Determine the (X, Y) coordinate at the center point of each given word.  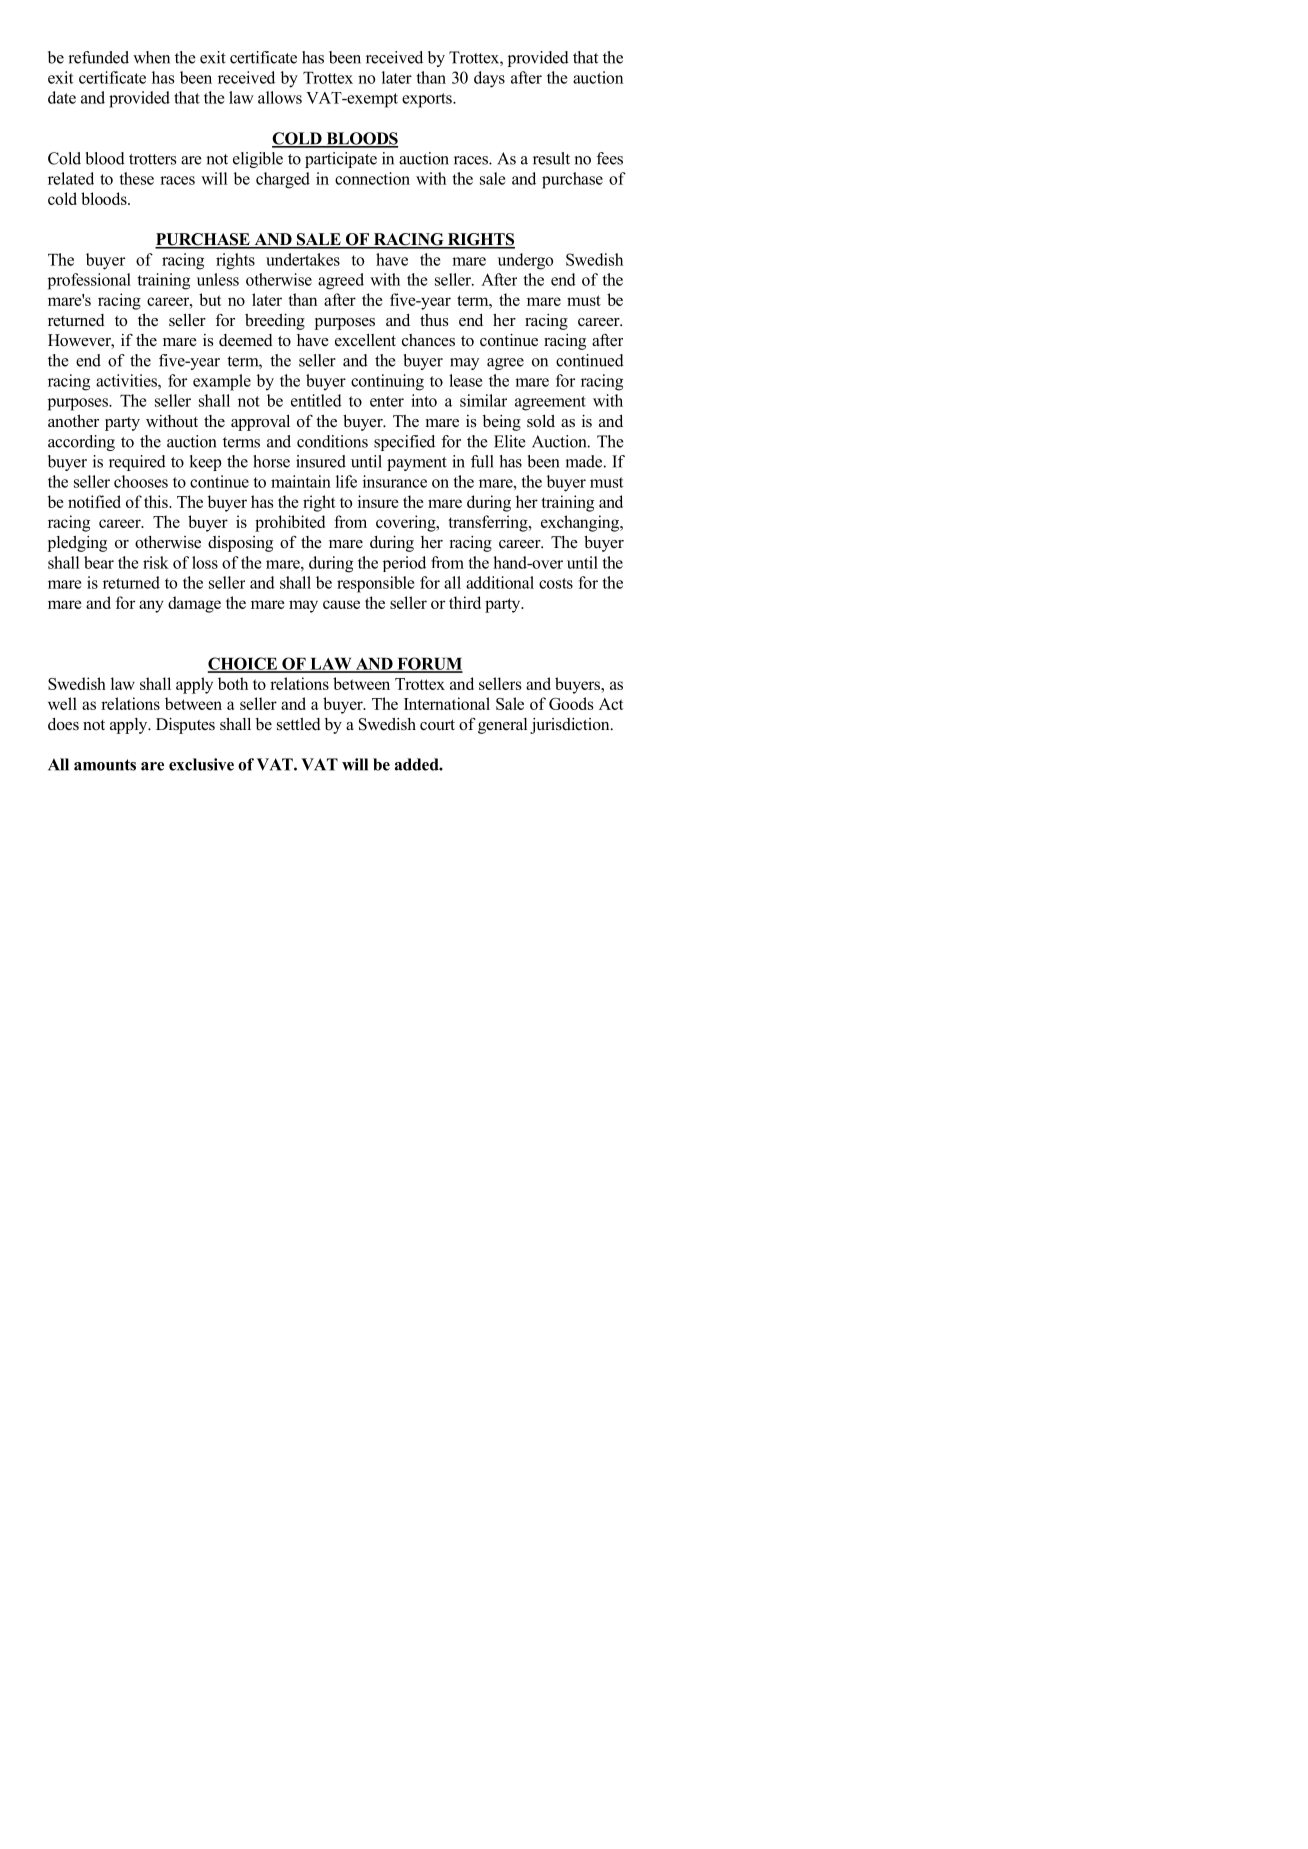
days (489, 79)
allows (280, 97)
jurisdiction (571, 726)
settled (299, 724)
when (151, 57)
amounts (105, 765)
